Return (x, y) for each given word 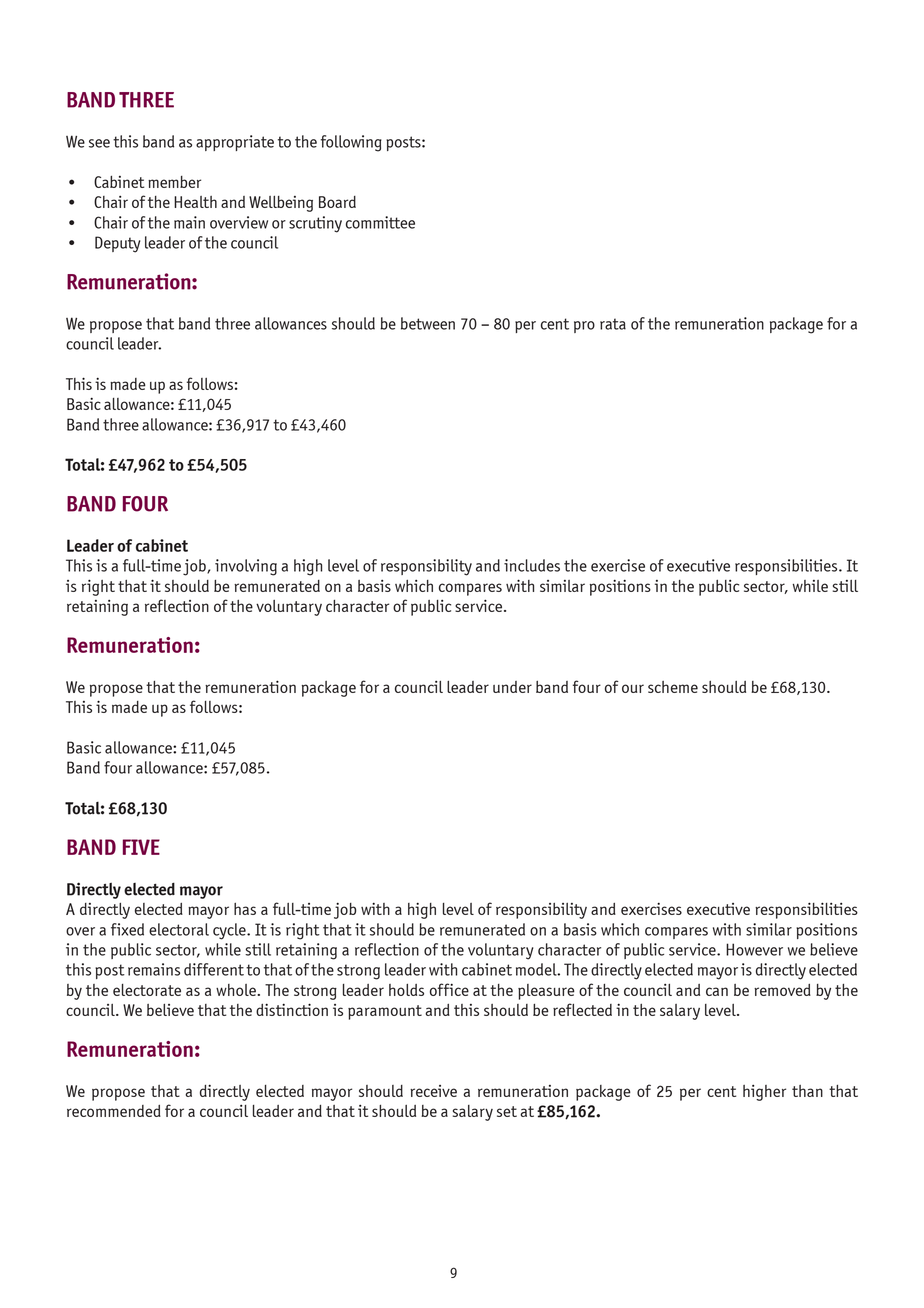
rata (613, 324)
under (512, 687)
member (174, 182)
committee (380, 222)
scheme (673, 687)
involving (246, 567)
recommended (114, 1111)
